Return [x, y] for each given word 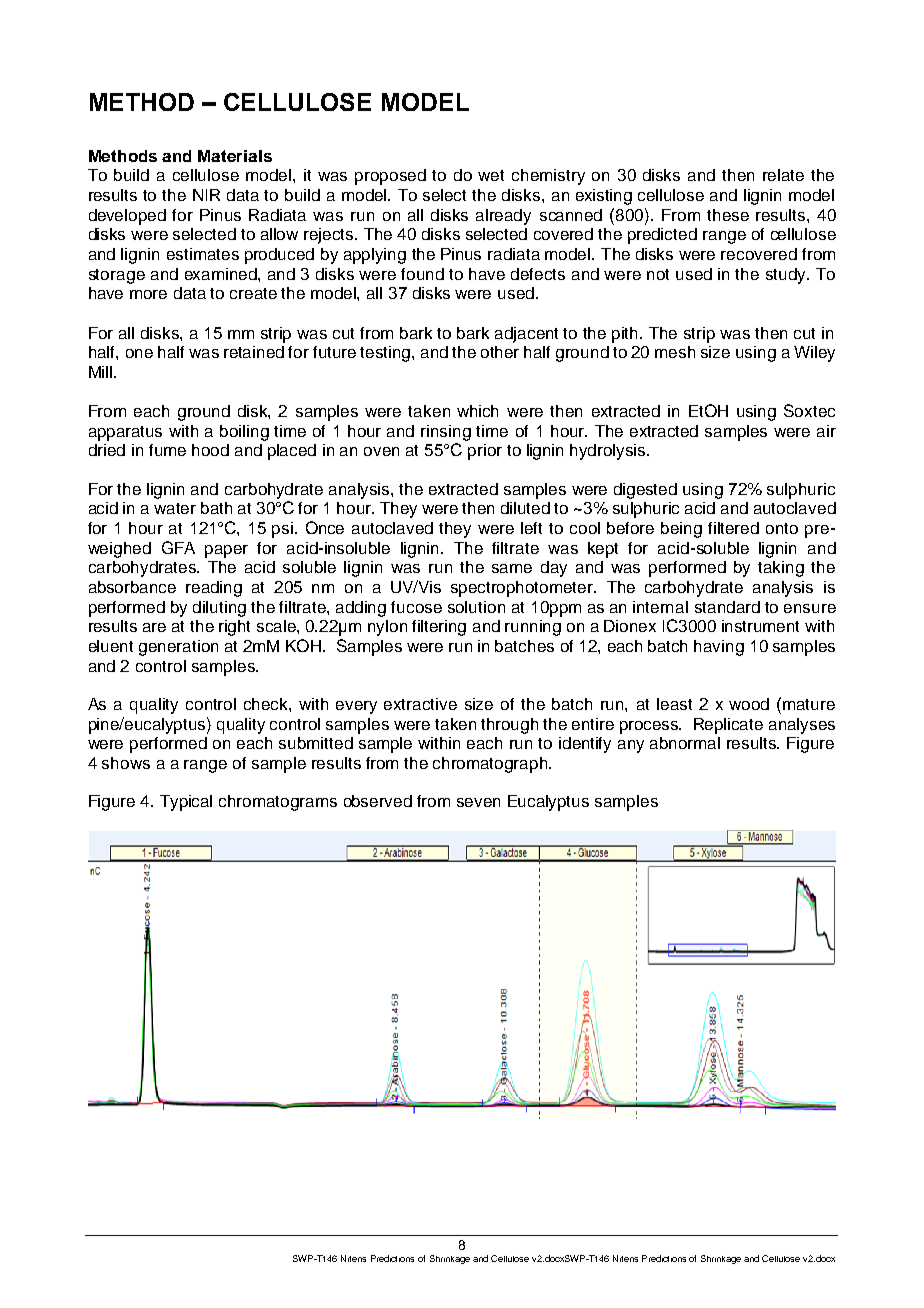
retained [254, 352]
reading [214, 589]
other [500, 352]
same [512, 568]
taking [781, 569]
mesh [675, 352]
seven [478, 802]
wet [491, 175]
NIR [206, 195]
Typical [186, 803]
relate [783, 175]
